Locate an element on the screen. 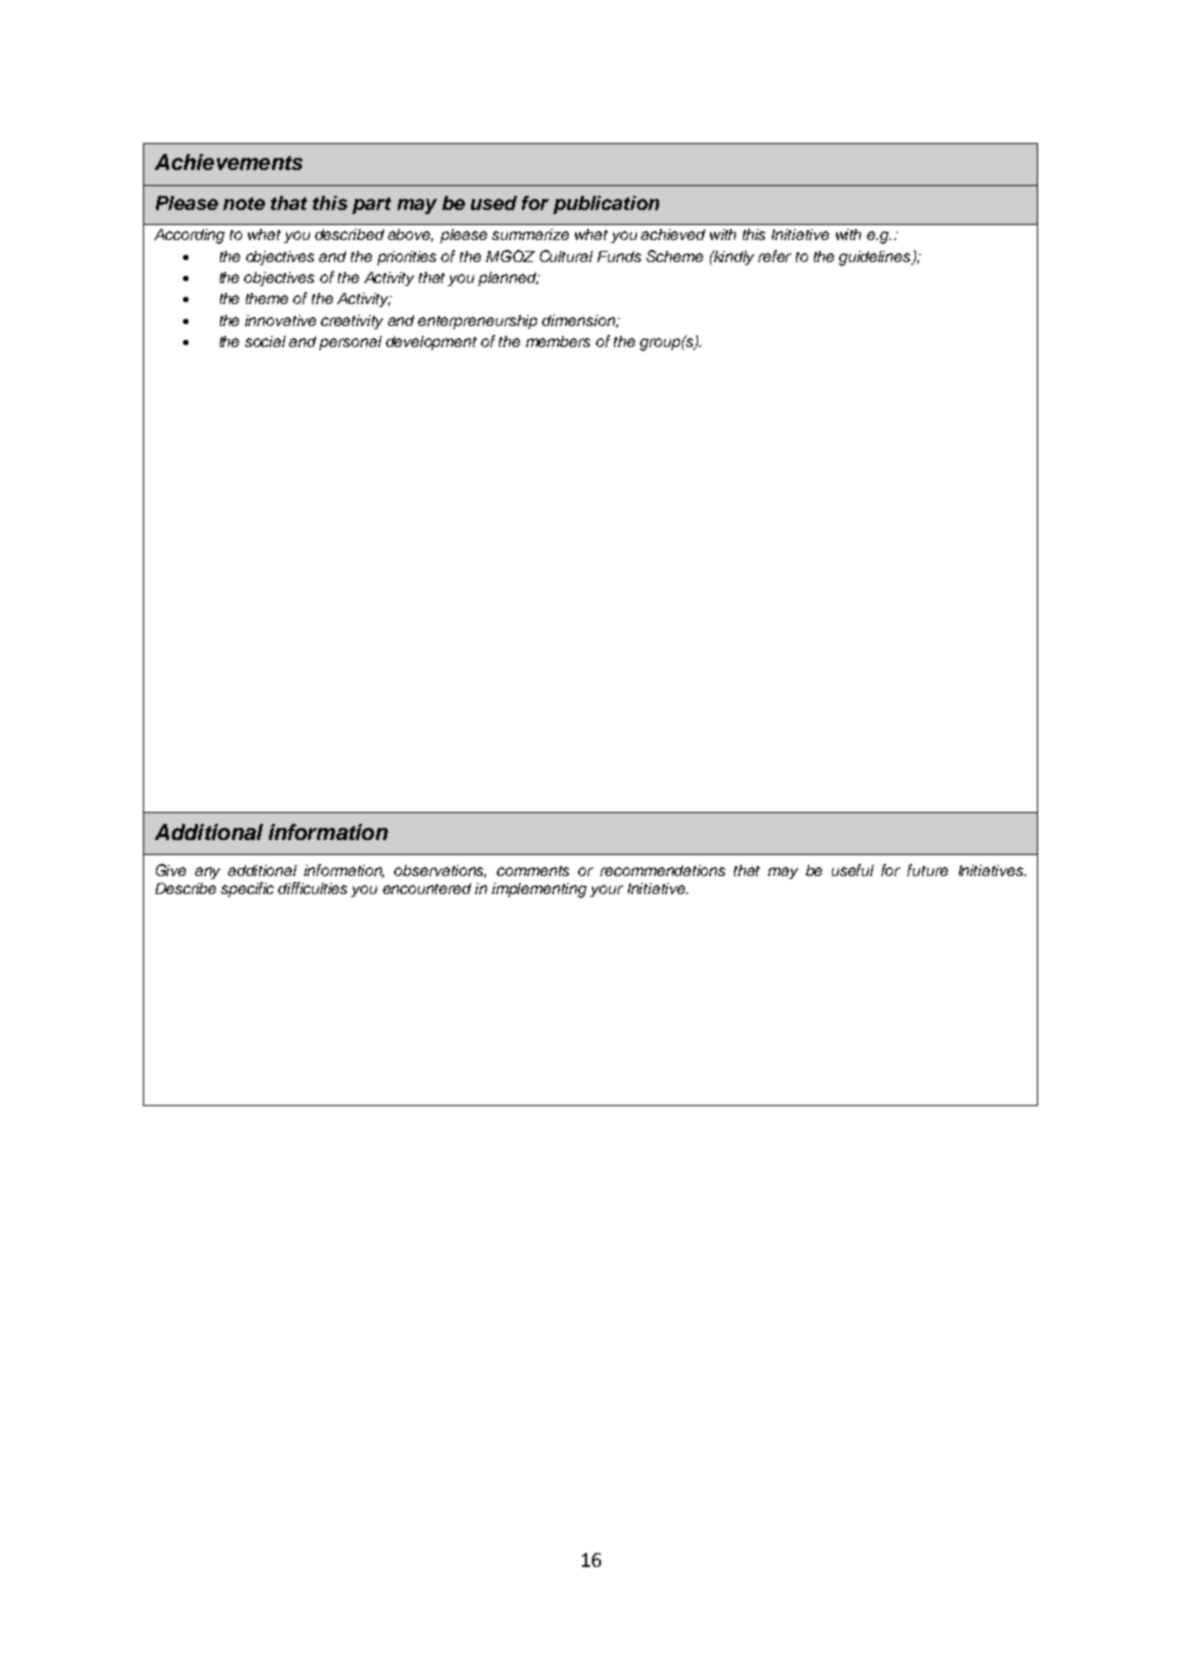  social is located at coordinates (265, 341).
